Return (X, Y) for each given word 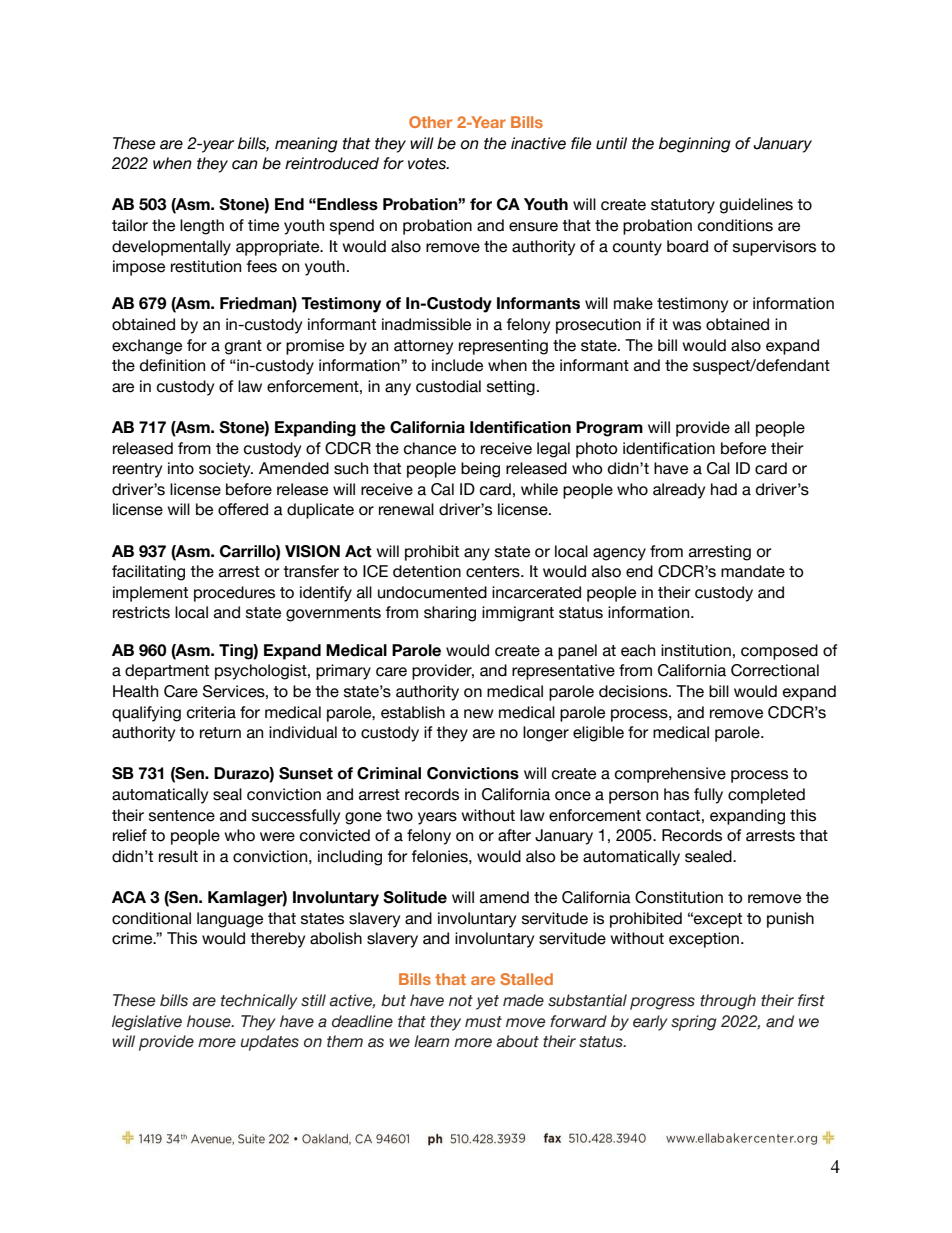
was (686, 326)
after (514, 835)
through (728, 1002)
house (210, 1021)
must (483, 1022)
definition (172, 365)
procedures (234, 594)
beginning (695, 145)
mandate (753, 571)
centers (494, 572)
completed (766, 796)
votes (428, 164)
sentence (182, 816)
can (245, 165)
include (457, 365)
